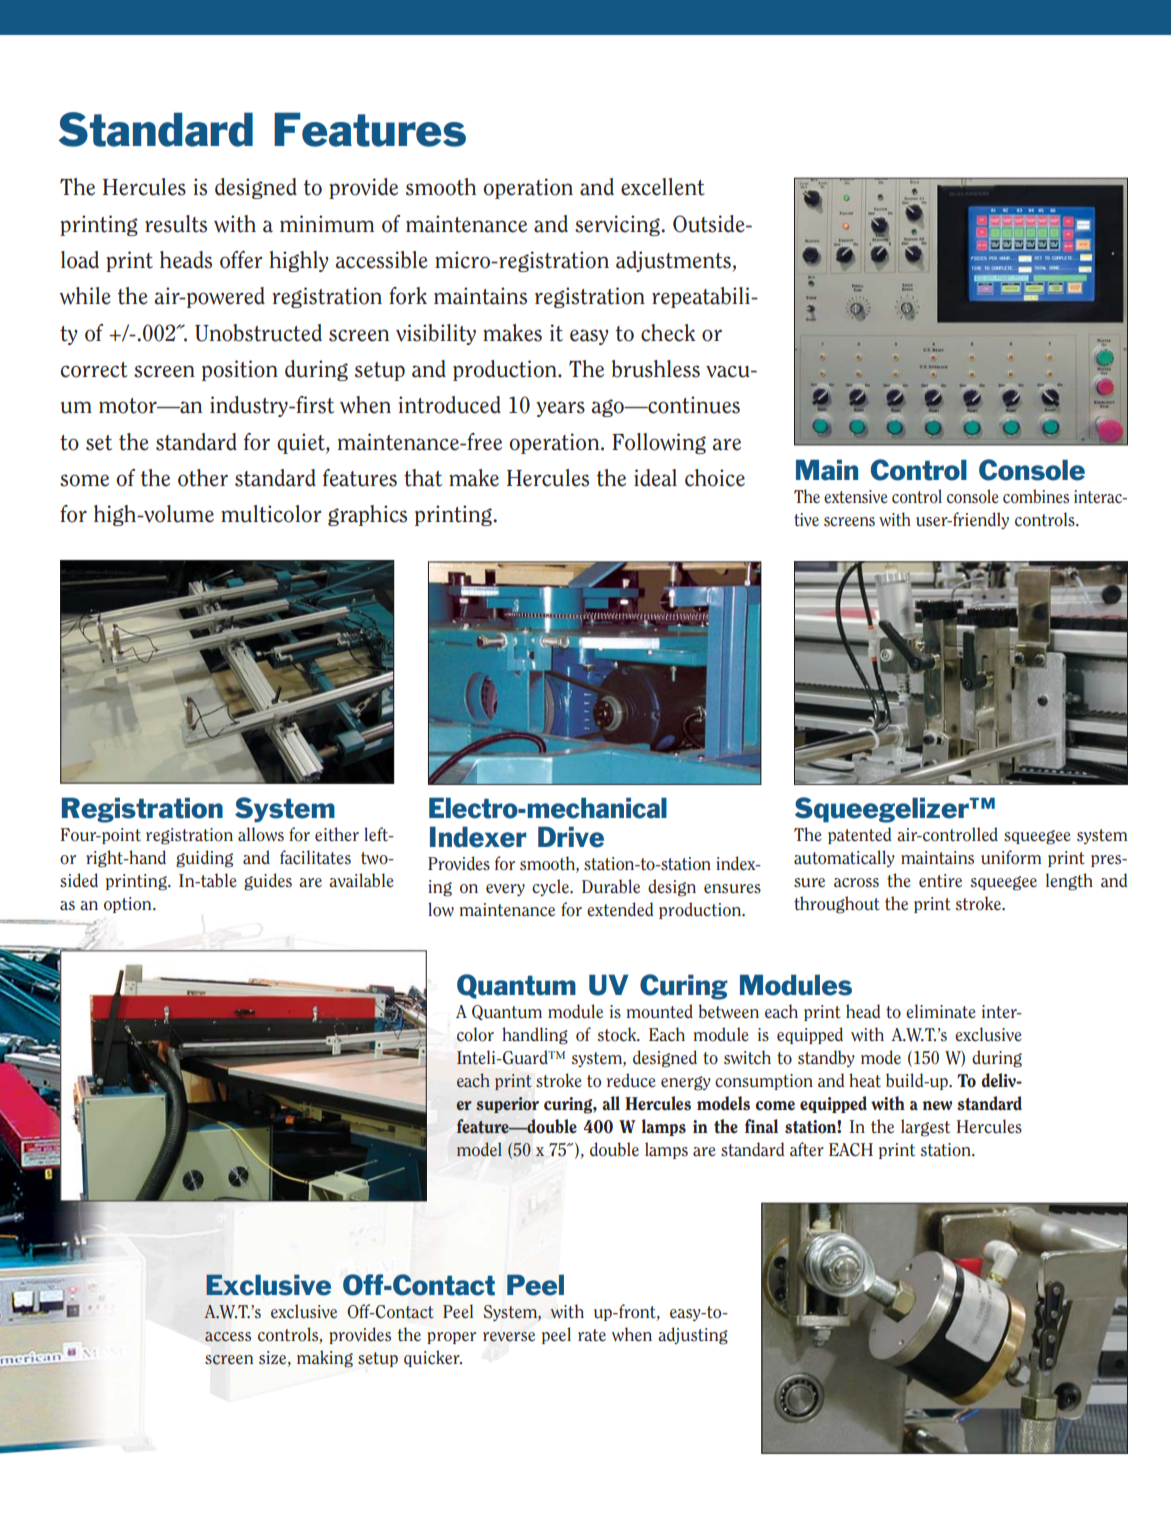 Image resolution: width=1171 pixels, height=1515 pixels. Describe the element at coordinates (325, 1359) in the document. I see `making` at that location.
